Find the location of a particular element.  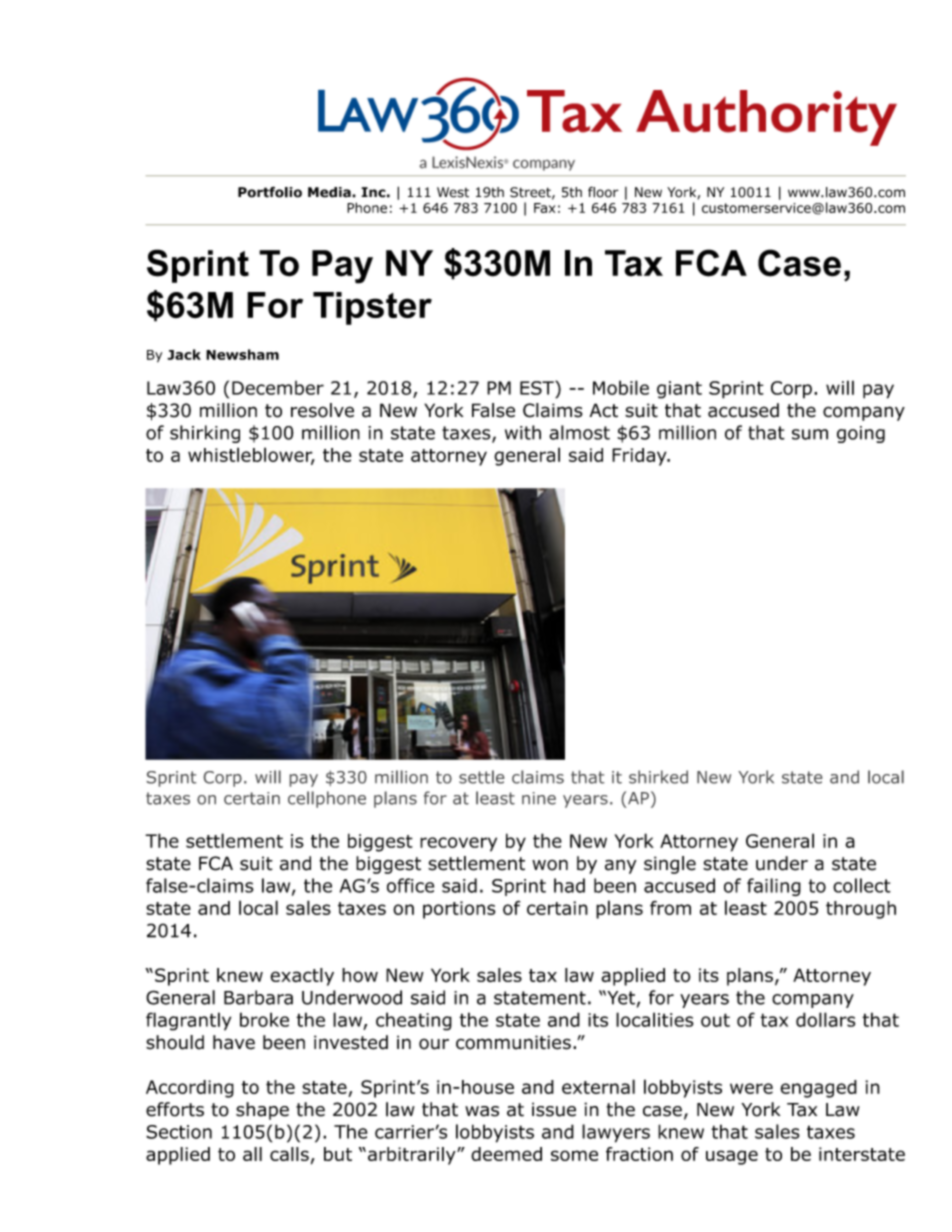

office is located at coordinates (410, 885).
